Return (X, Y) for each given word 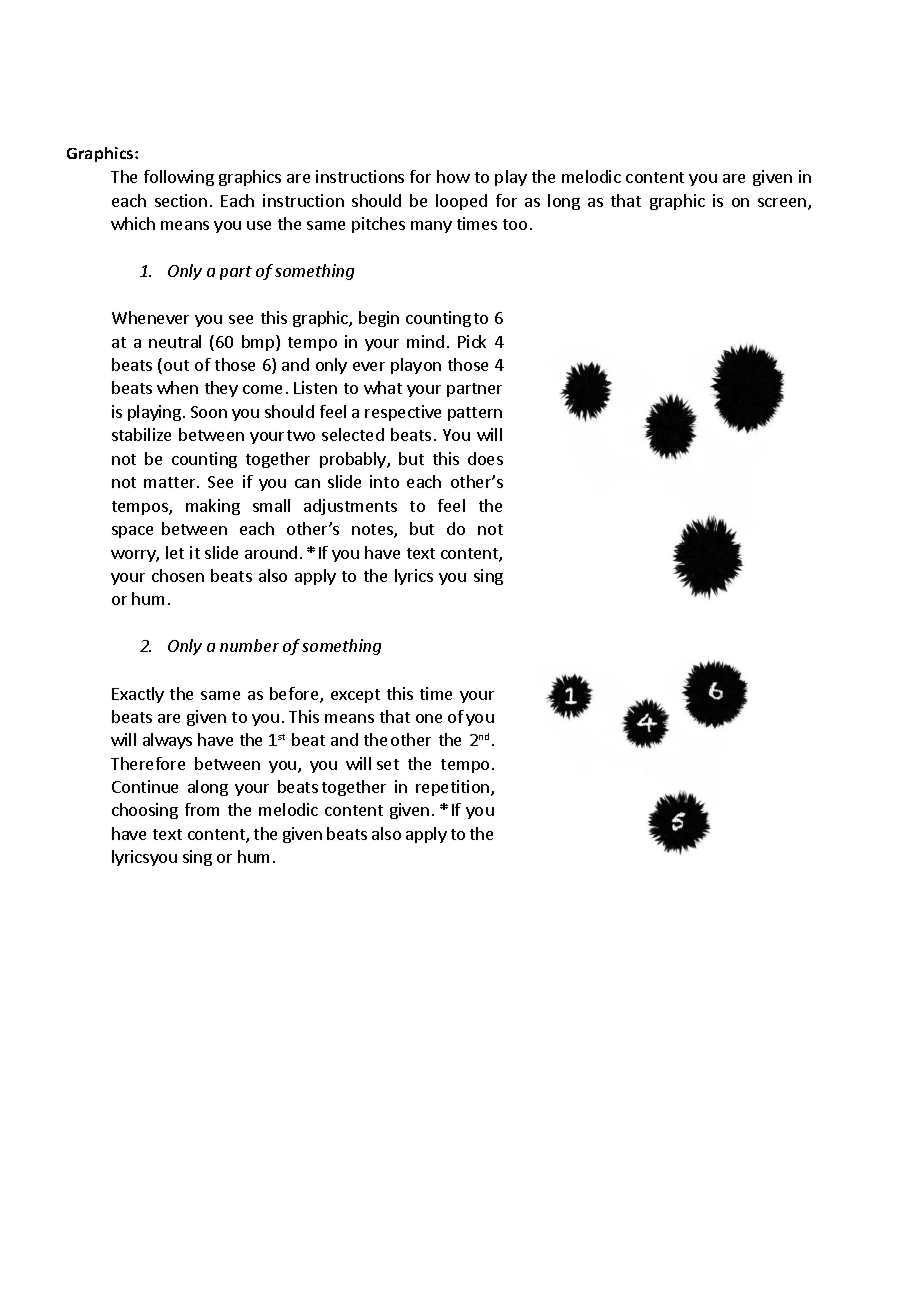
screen (783, 204)
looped (461, 202)
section (181, 200)
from (202, 809)
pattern (475, 414)
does (485, 458)
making (213, 507)
